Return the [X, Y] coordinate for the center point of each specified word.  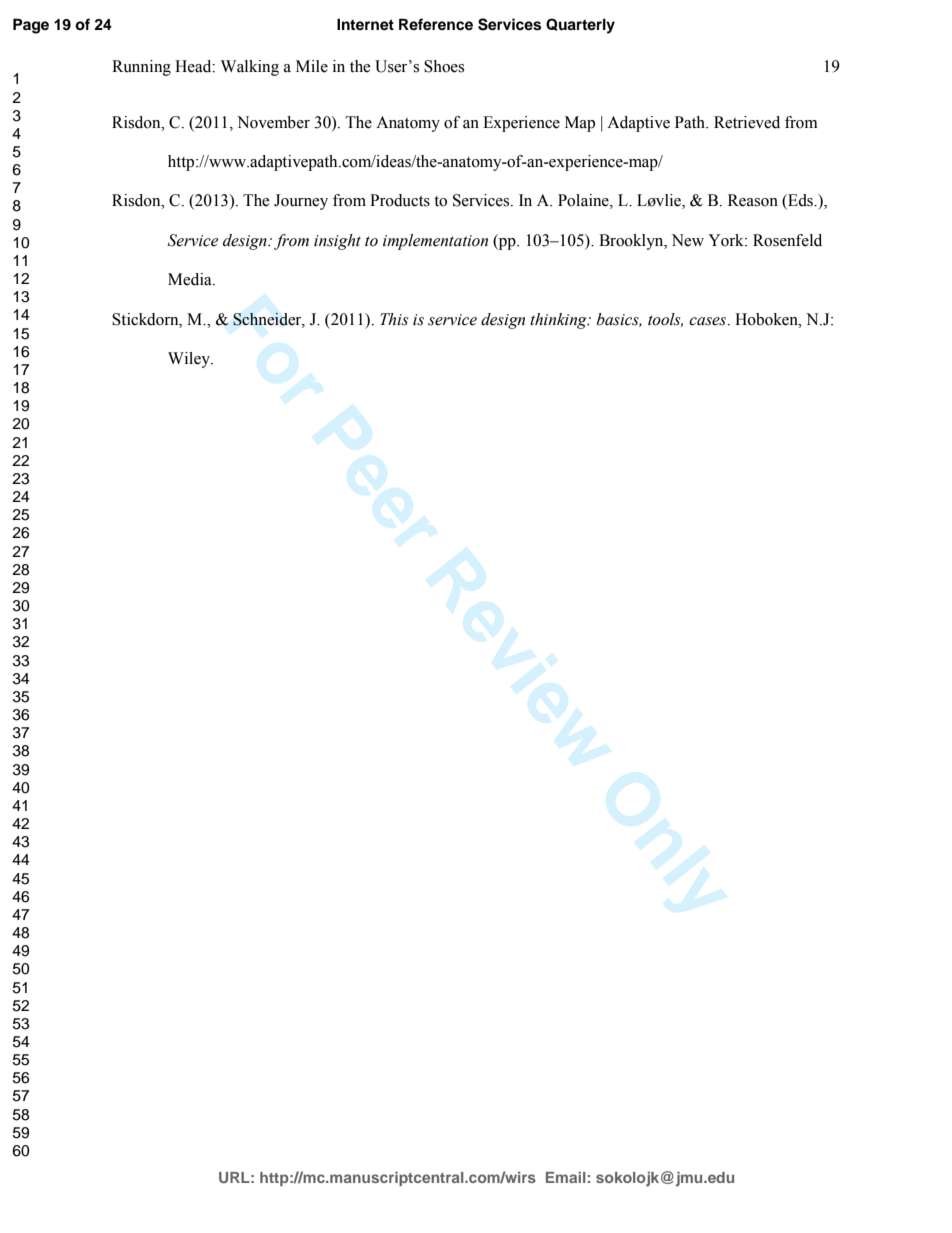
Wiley [190, 360]
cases [709, 321]
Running [141, 68]
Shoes [444, 66]
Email [566, 1177]
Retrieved [747, 122]
